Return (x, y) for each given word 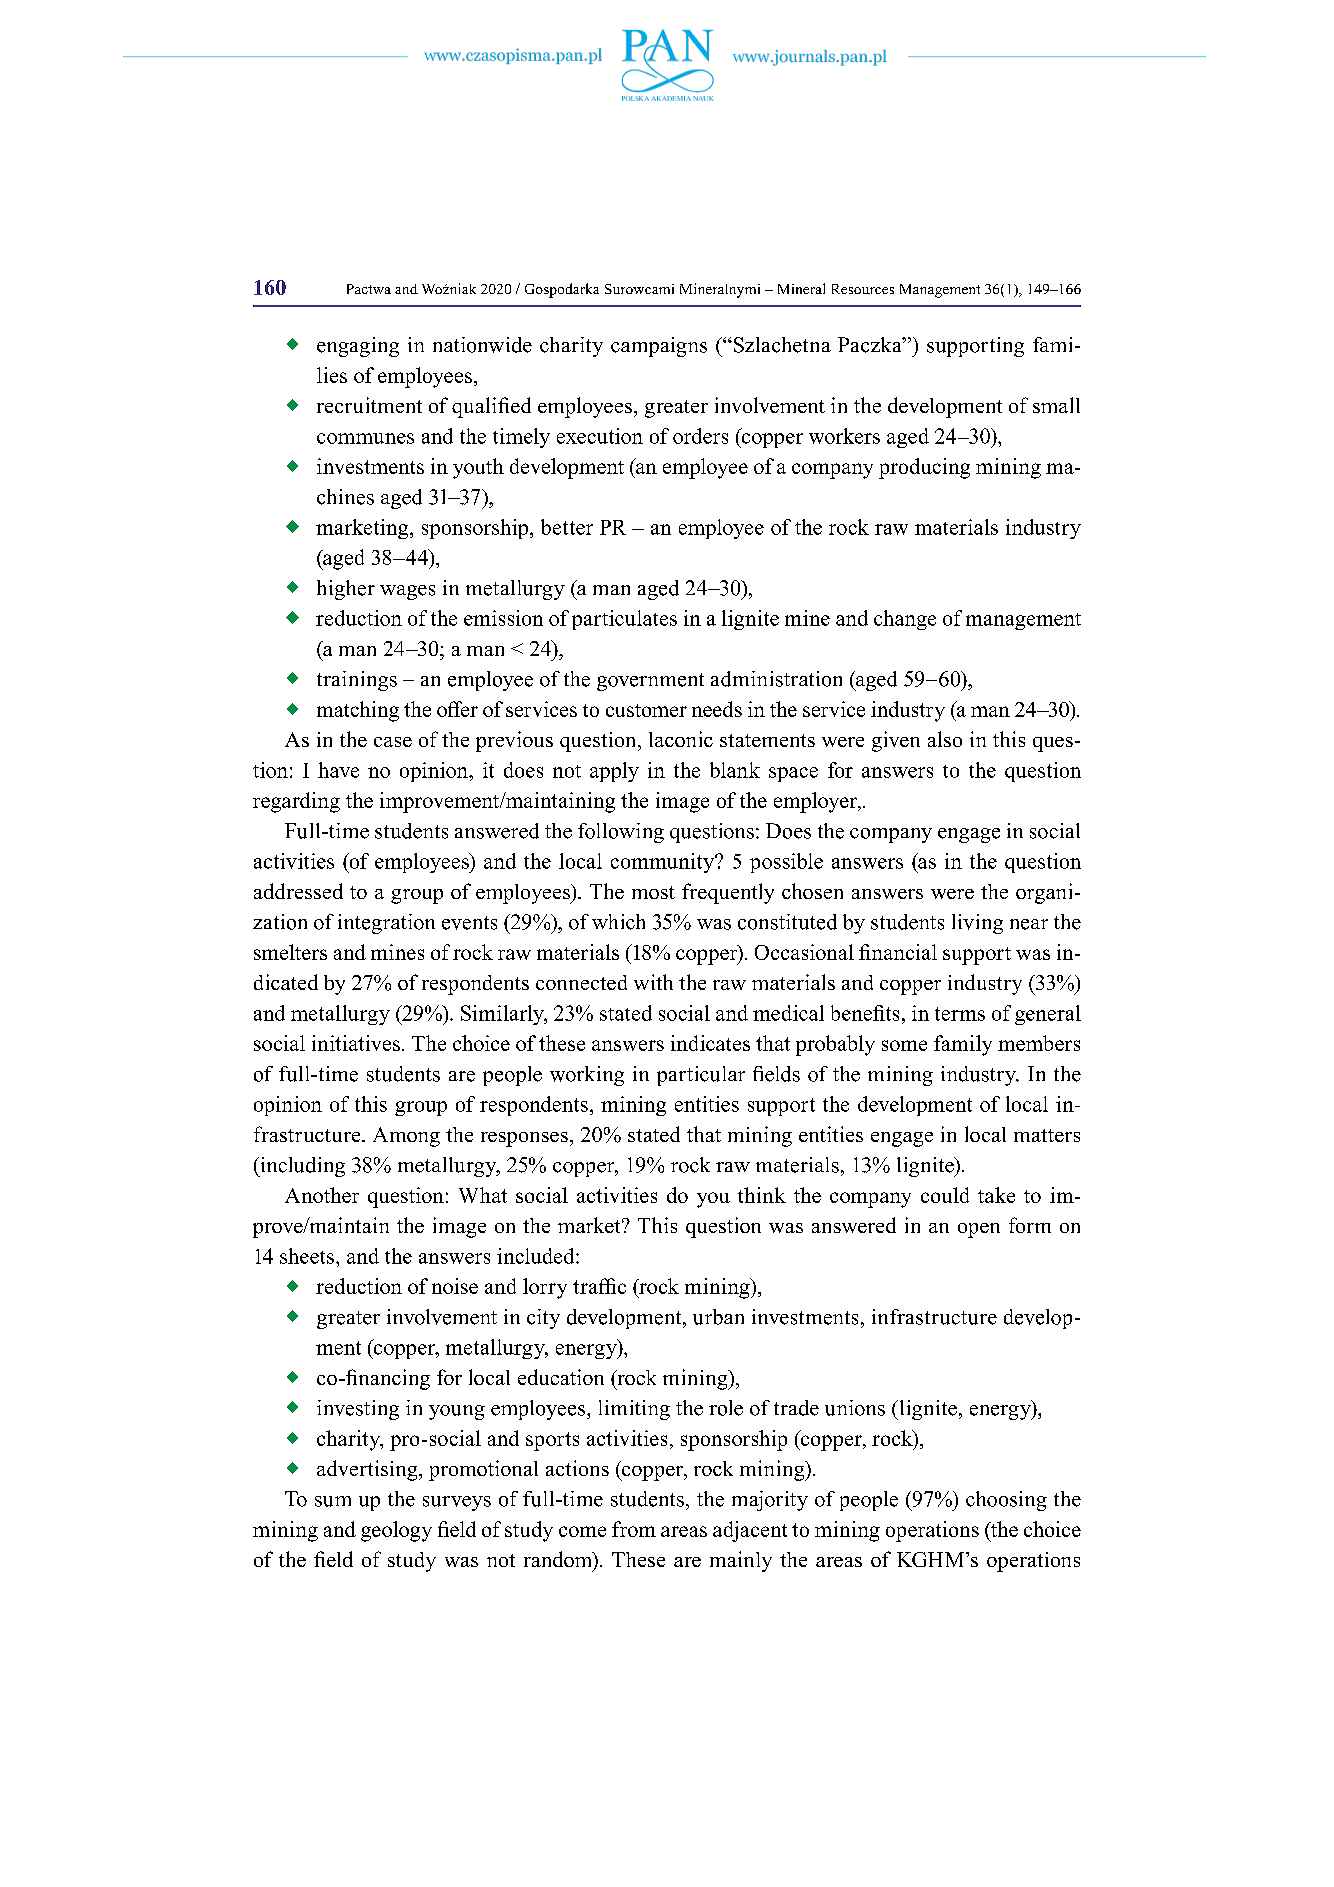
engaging (358, 347)
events (469, 923)
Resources (863, 289)
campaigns (659, 347)
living (977, 924)
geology (396, 1531)
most (653, 892)
